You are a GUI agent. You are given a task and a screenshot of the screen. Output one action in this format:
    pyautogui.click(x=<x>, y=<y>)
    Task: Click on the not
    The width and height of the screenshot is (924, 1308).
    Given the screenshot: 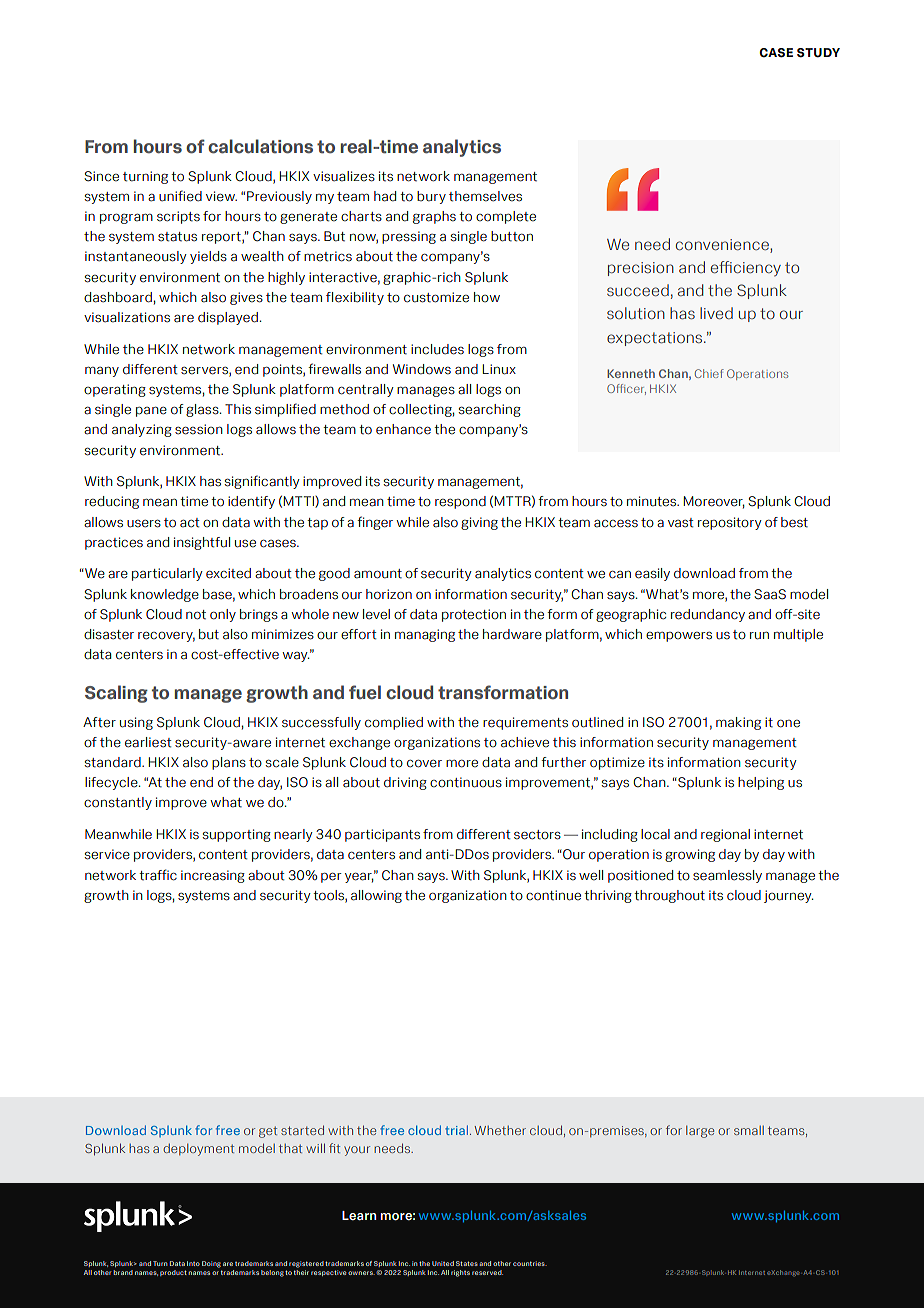 What is the action you would take?
    pyautogui.click(x=196, y=615)
